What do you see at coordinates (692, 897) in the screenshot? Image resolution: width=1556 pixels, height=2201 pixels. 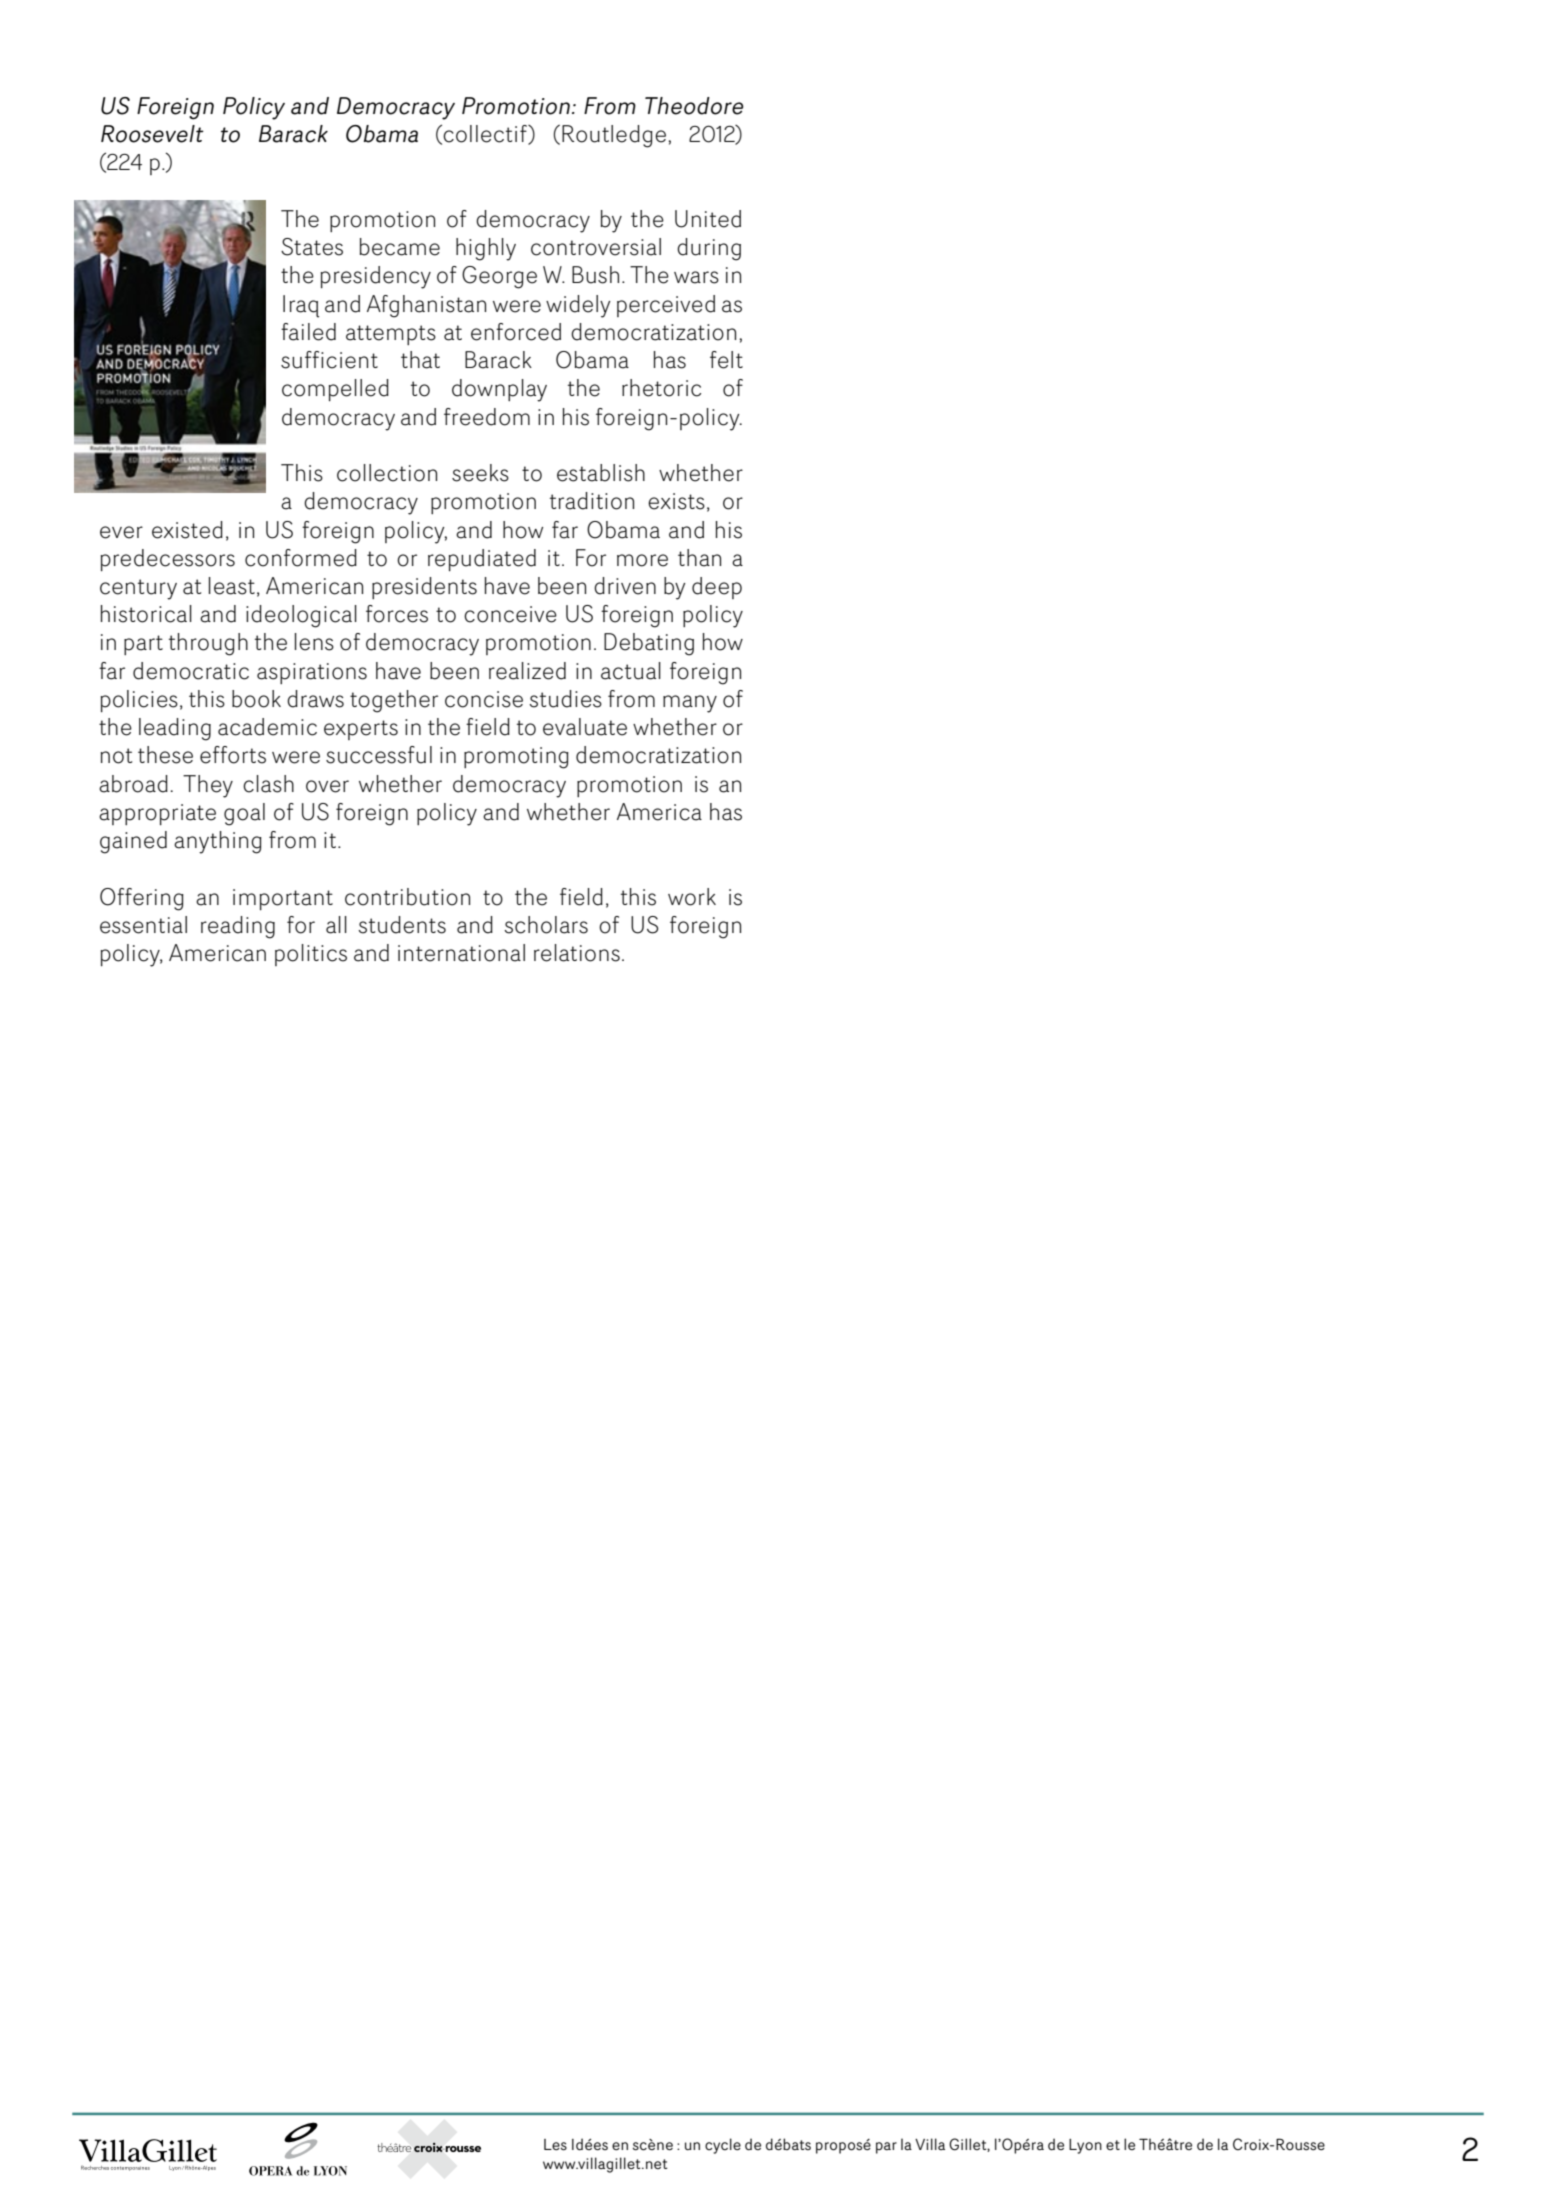 I see `work` at bounding box center [692, 897].
